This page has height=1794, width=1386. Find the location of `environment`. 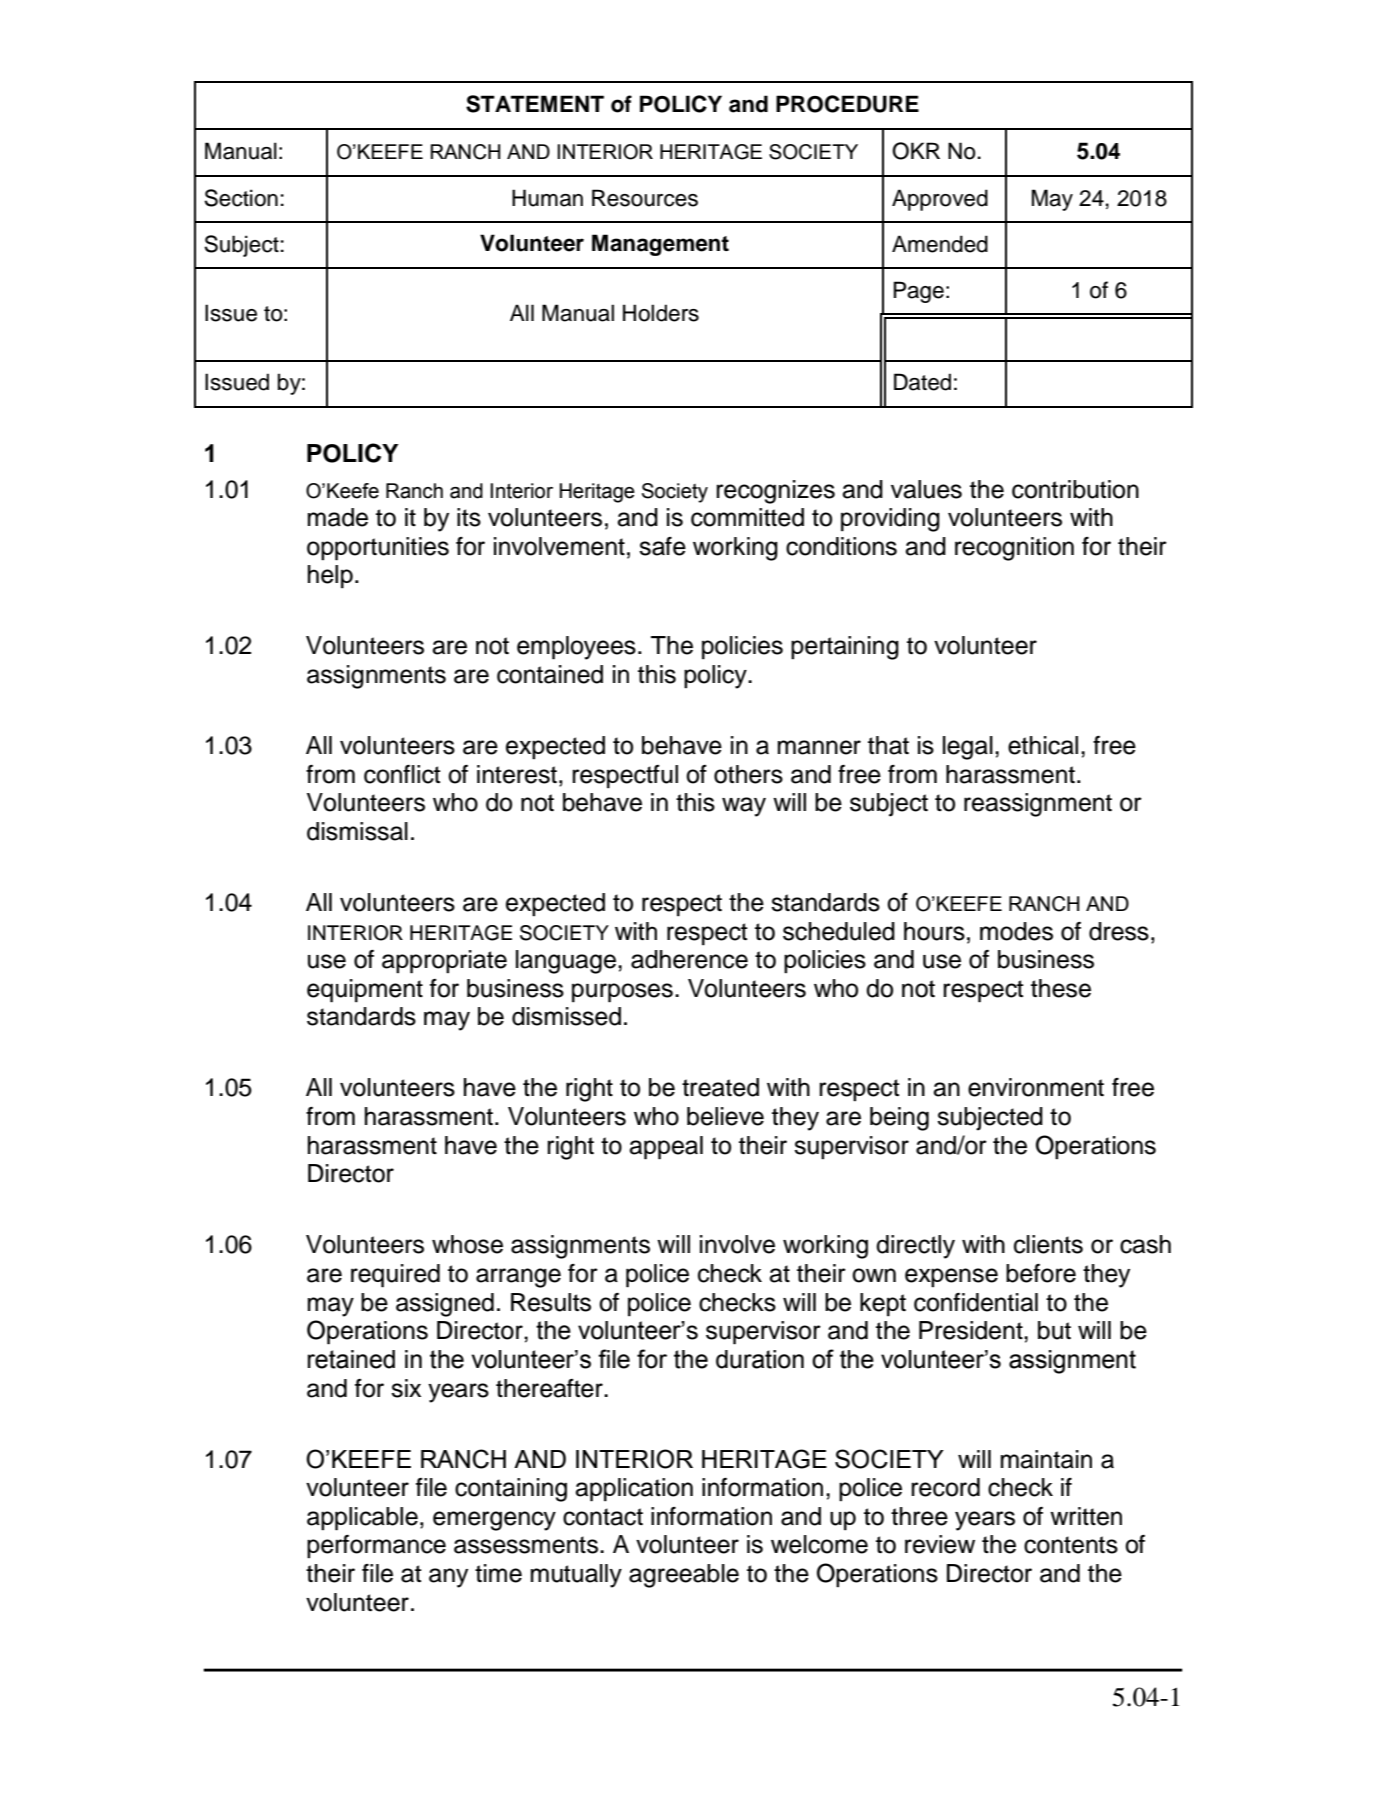

environment is located at coordinates (1036, 1087).
